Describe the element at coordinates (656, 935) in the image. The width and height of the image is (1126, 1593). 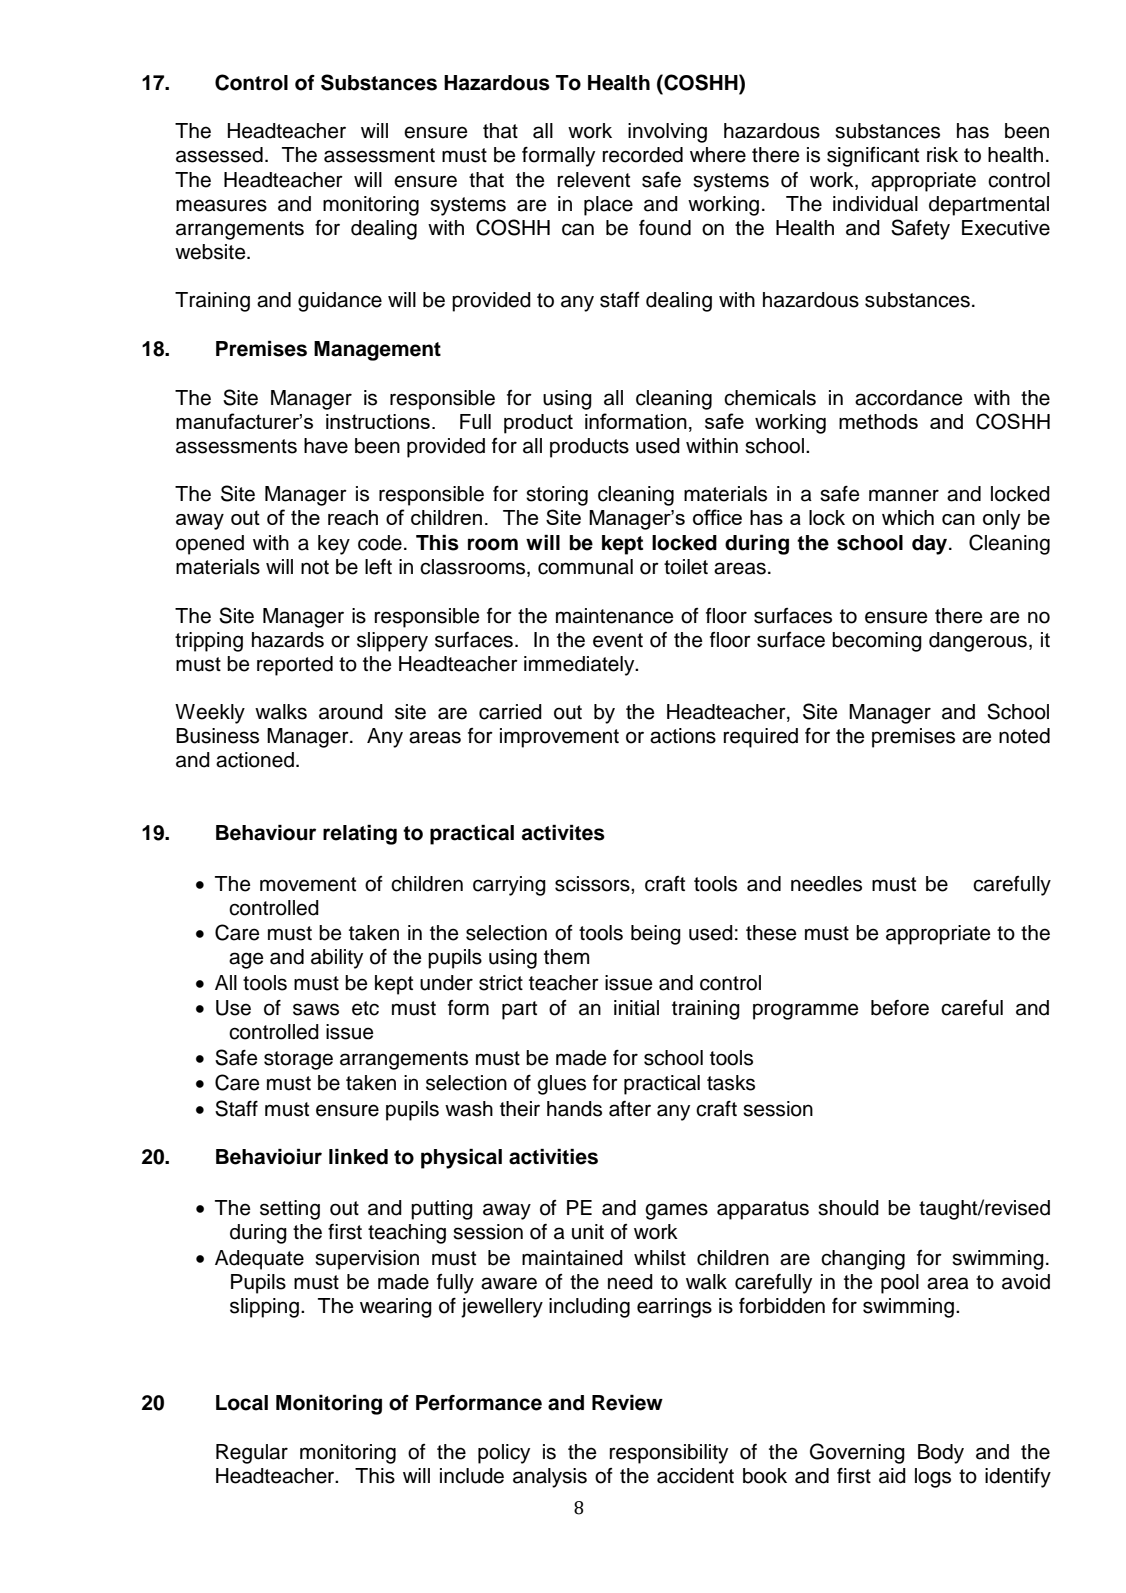
I see `being` at that location.
